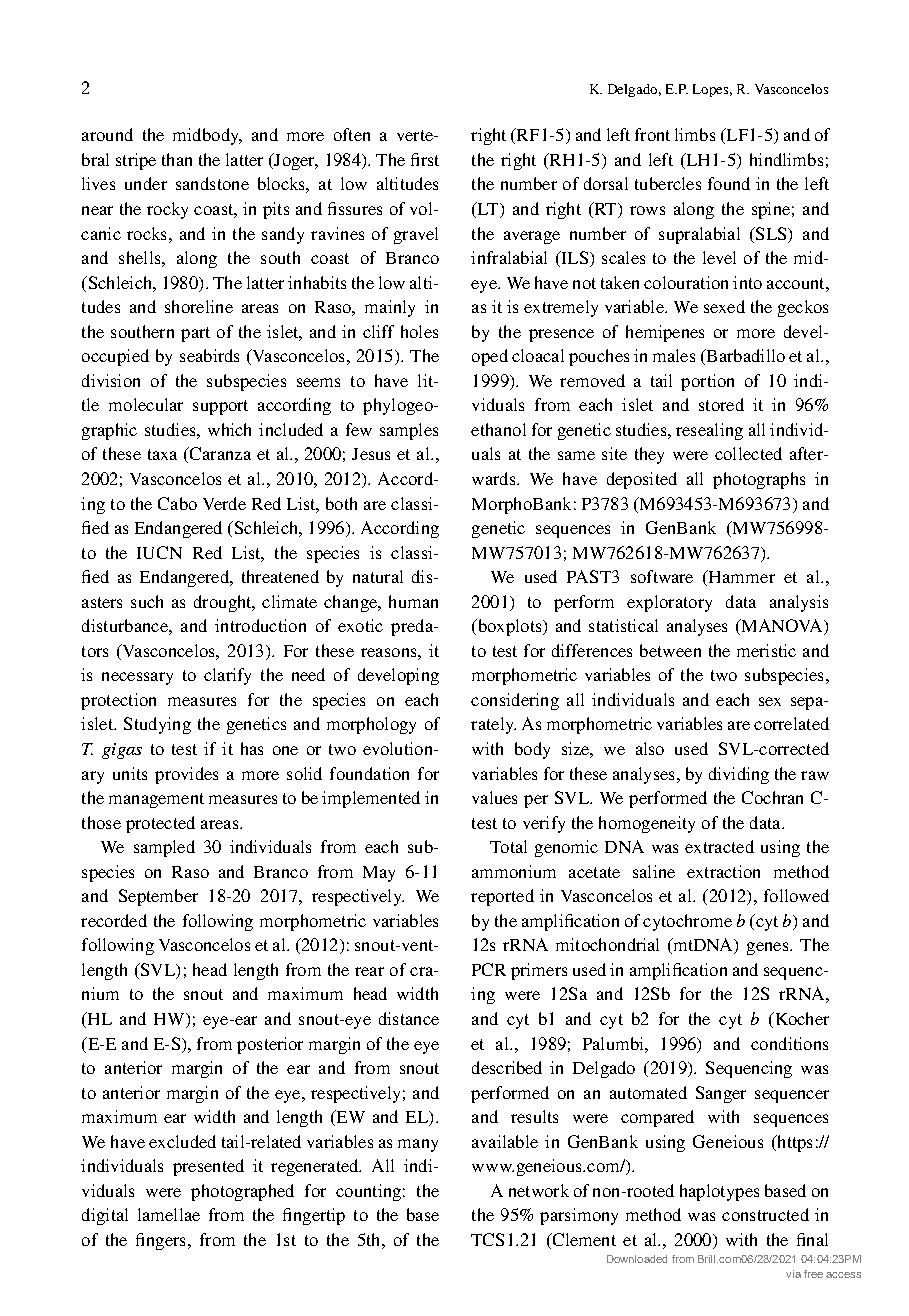  I want to click on sampled, so click(164, 848).
